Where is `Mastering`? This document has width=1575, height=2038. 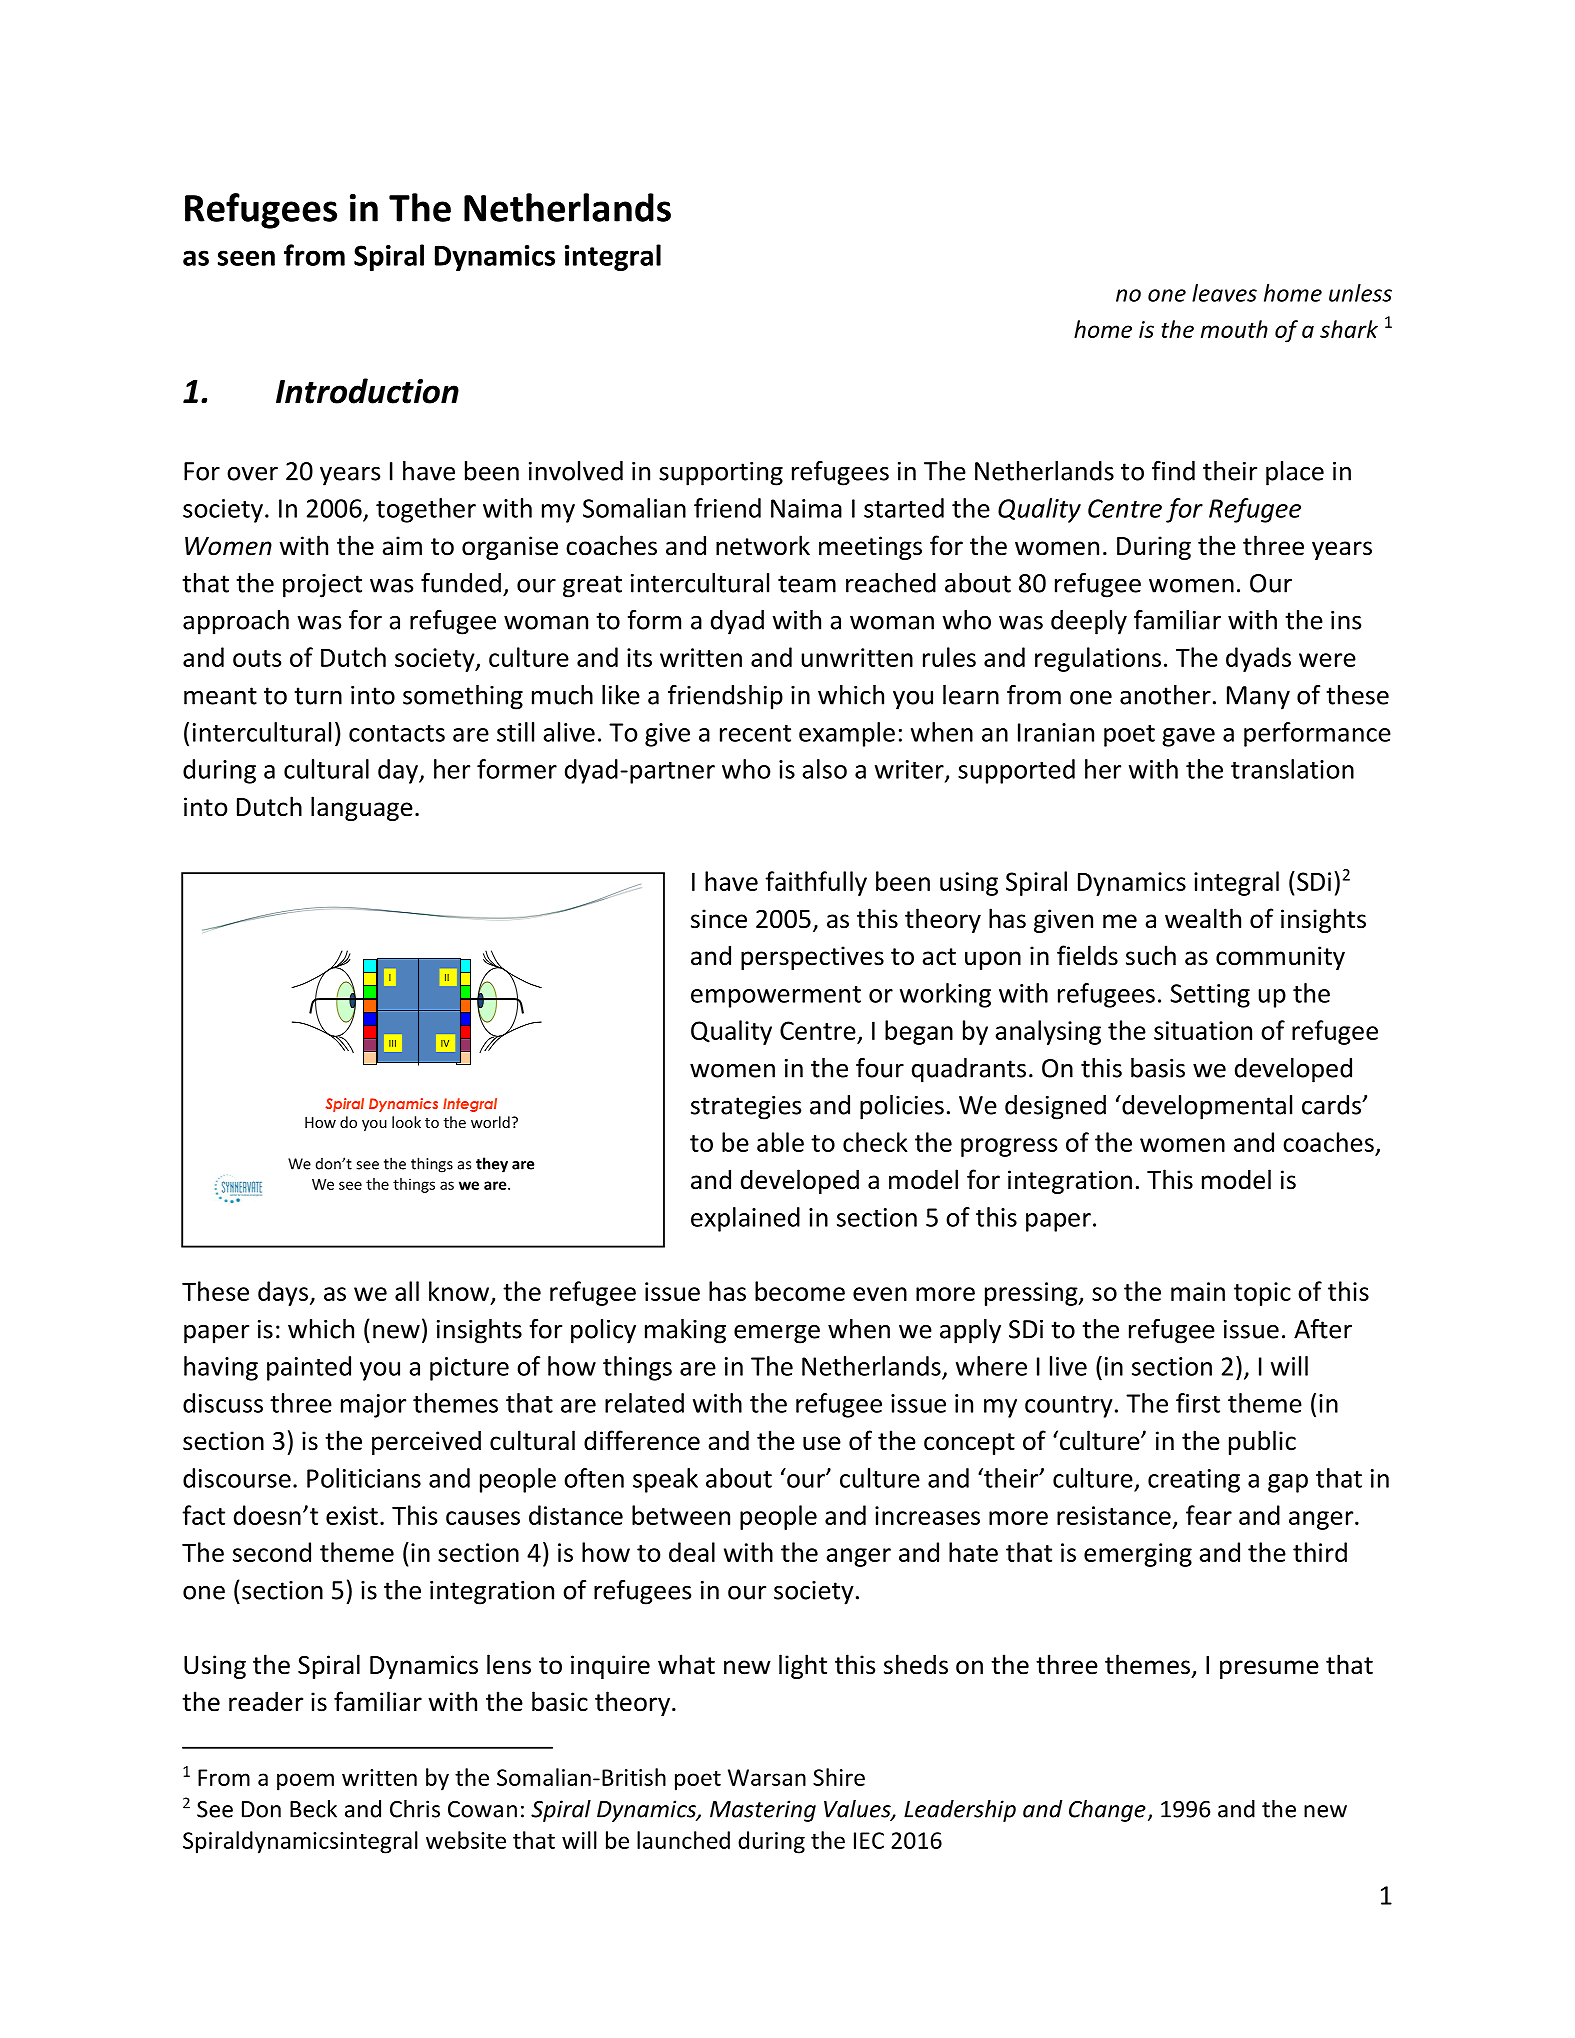
Mastering is located at coordinates (763, 1811).
